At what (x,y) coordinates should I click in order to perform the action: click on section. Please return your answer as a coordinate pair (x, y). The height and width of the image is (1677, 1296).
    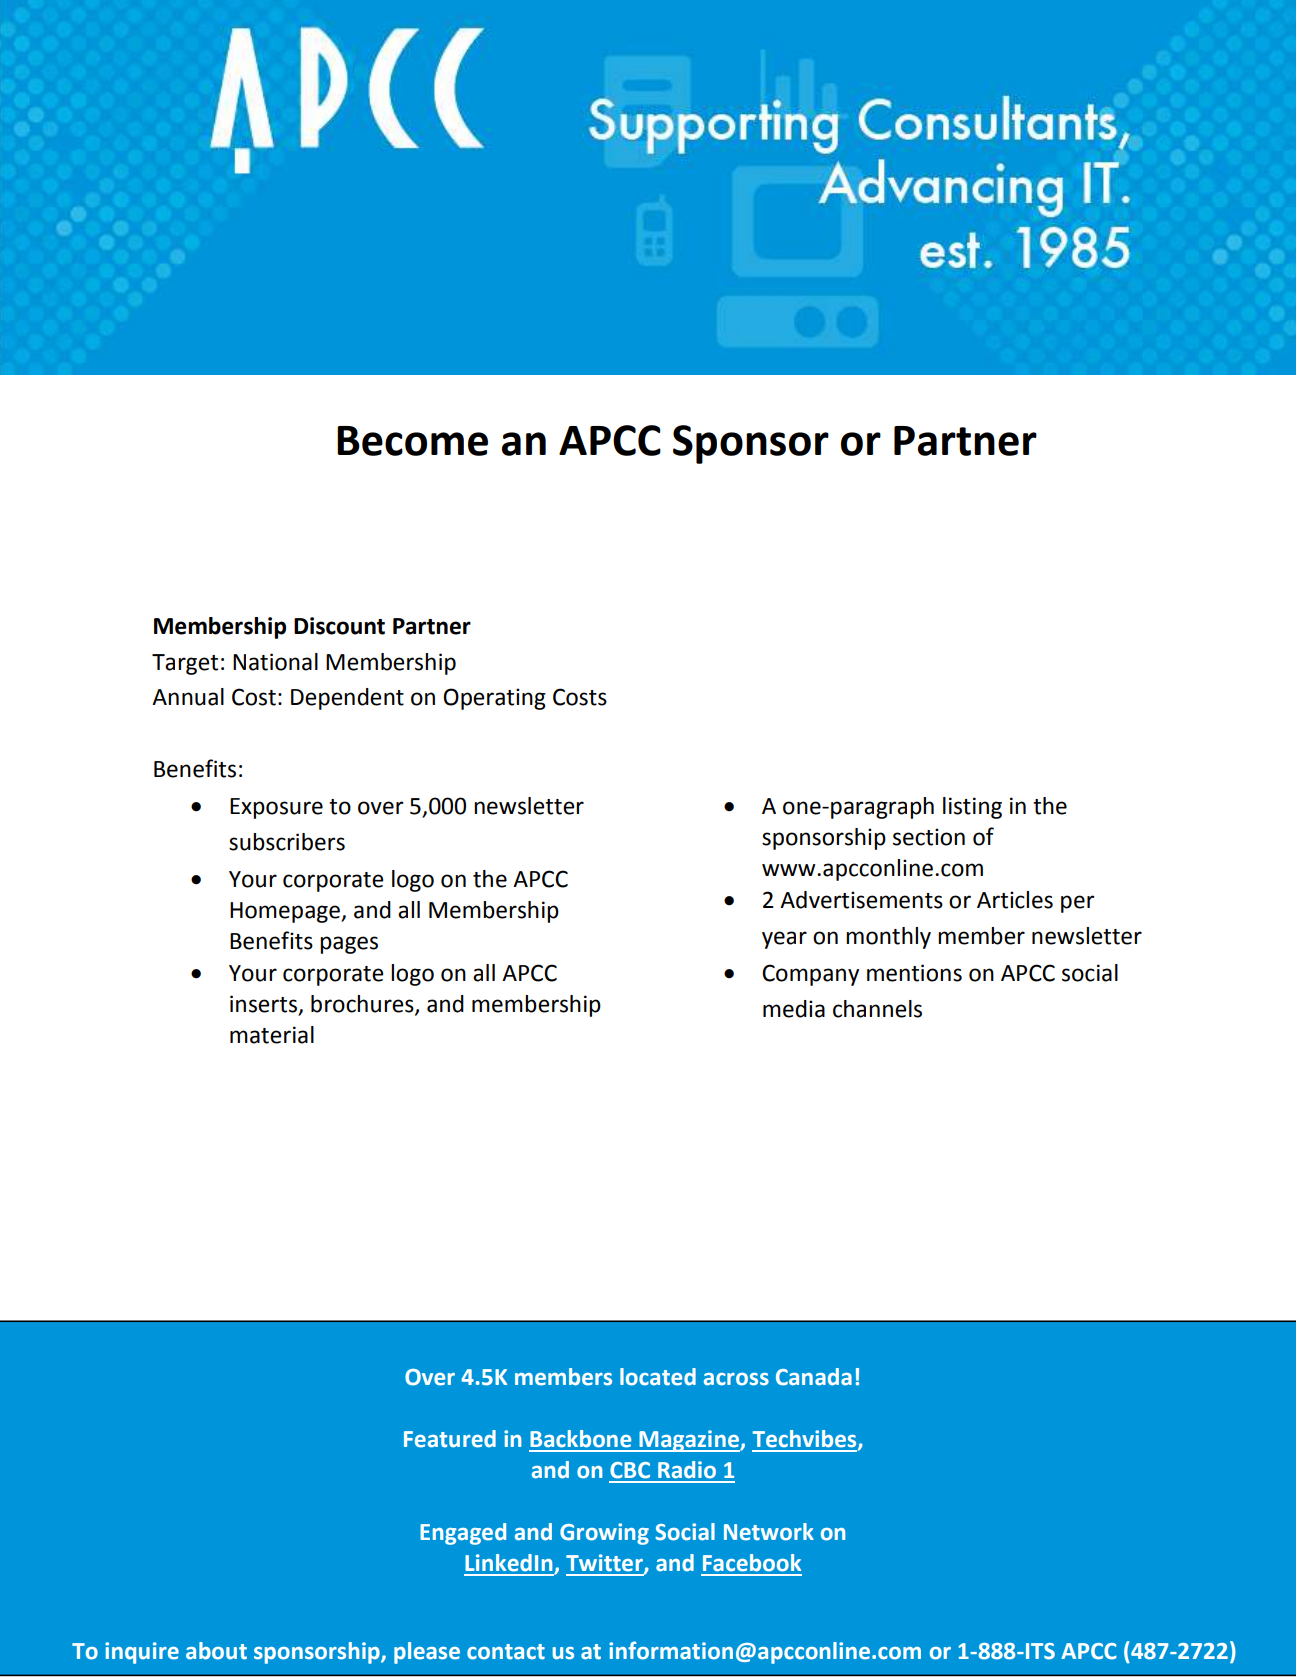
    Looking at the image, I should click on (929, 837).
